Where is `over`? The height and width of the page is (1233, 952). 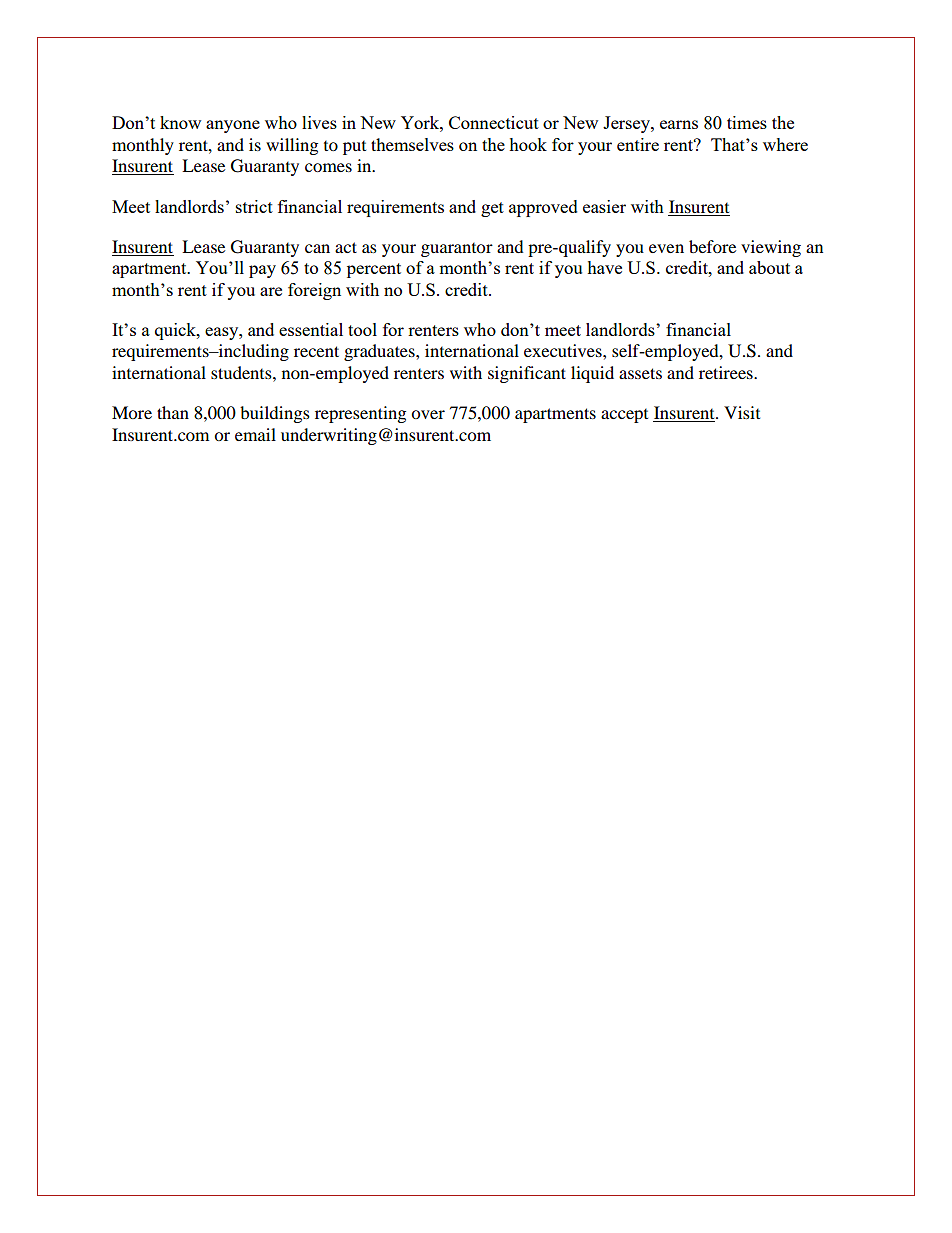
over is located at coordinates (428, 414).
